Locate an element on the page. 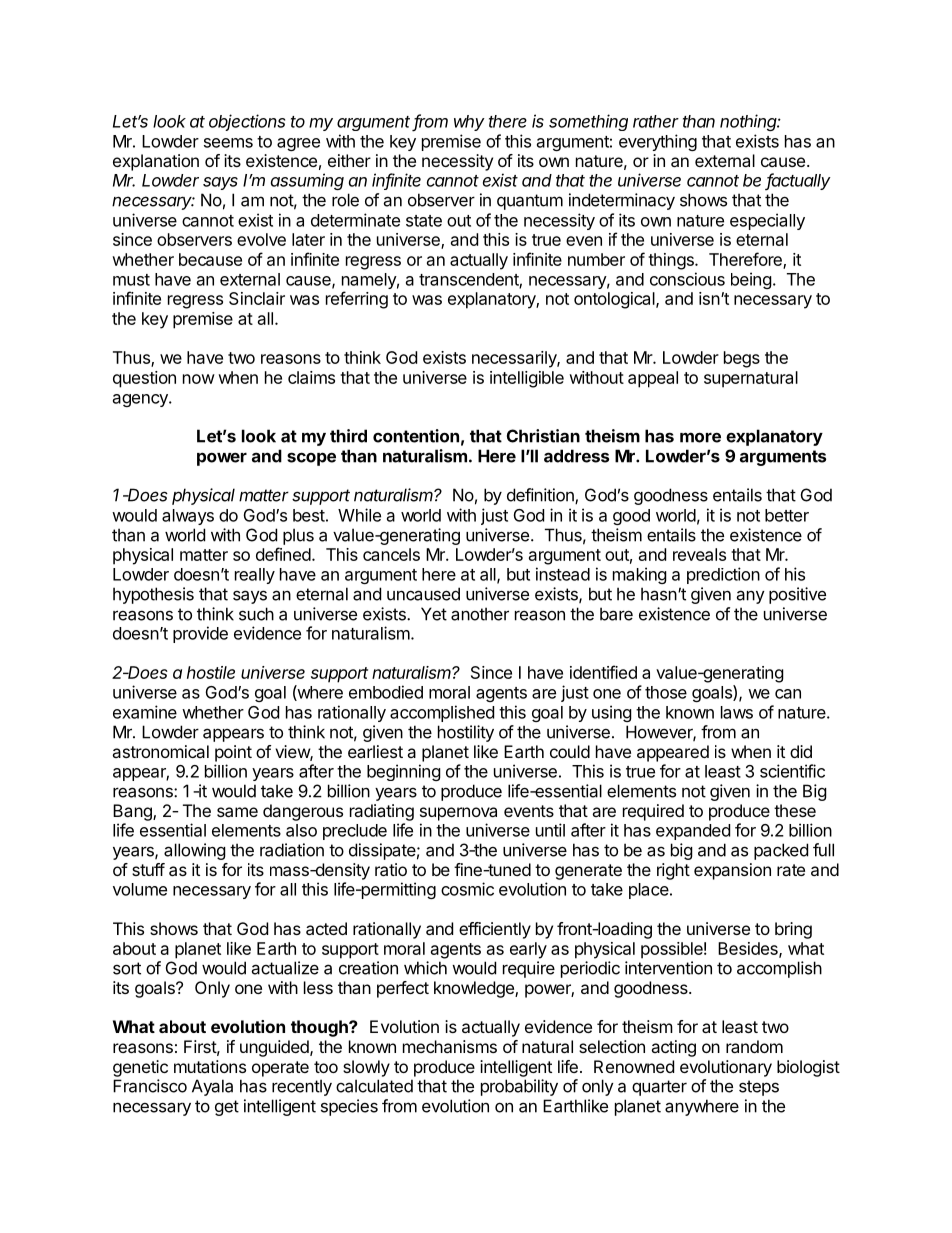 The width and height of the image is (952, 1233). expansion is located at coordinates (732, 871).
